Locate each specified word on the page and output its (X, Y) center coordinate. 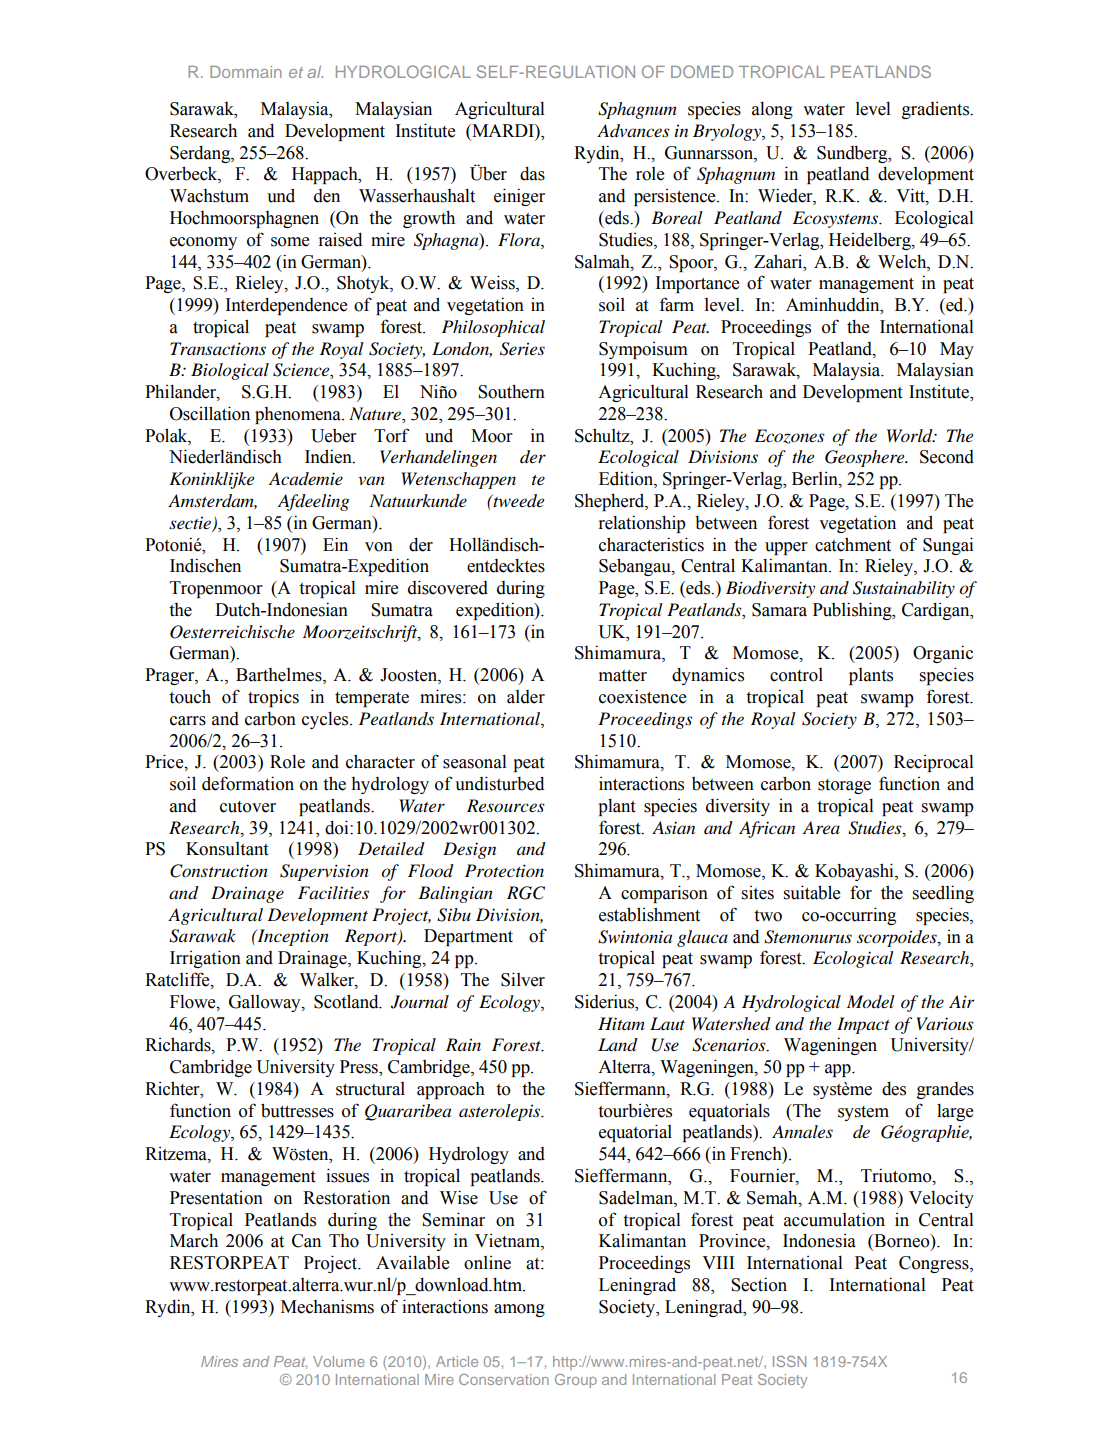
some (290, 242)
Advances (633, 131)
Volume (339, 1361)
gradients (937, 110)
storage (844, 786)
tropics (273, 698)
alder (526, 697)
